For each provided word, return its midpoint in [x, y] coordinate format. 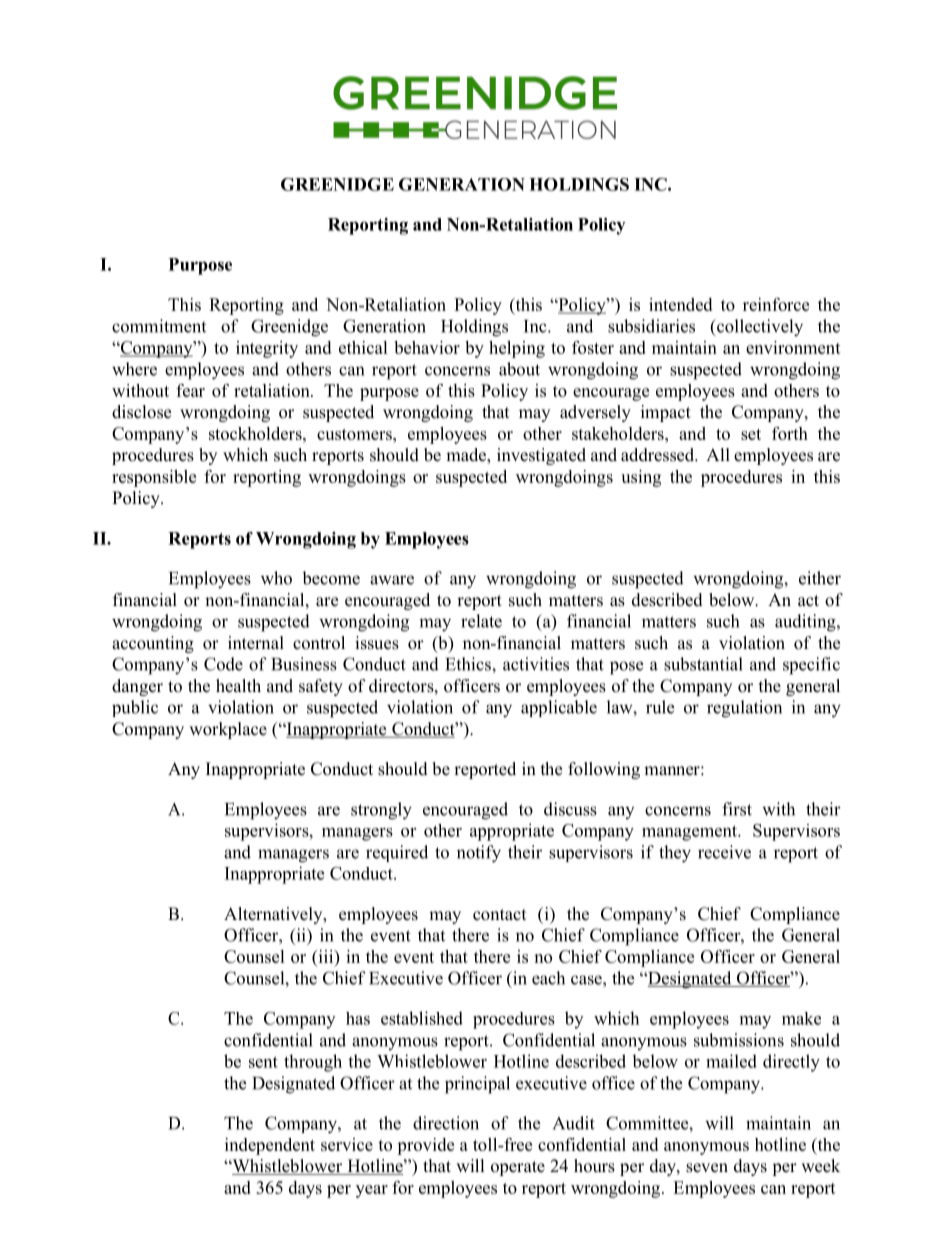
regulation [744, 709]
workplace [228, 730]
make [801, 1018]
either [820, 578]
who [276, 578]
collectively [759, 328]
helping [517, 349]
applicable [559, 708]
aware [392, 580]
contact [499, 915]
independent [270, 1146]
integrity [267, 349]
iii [326, 956]
